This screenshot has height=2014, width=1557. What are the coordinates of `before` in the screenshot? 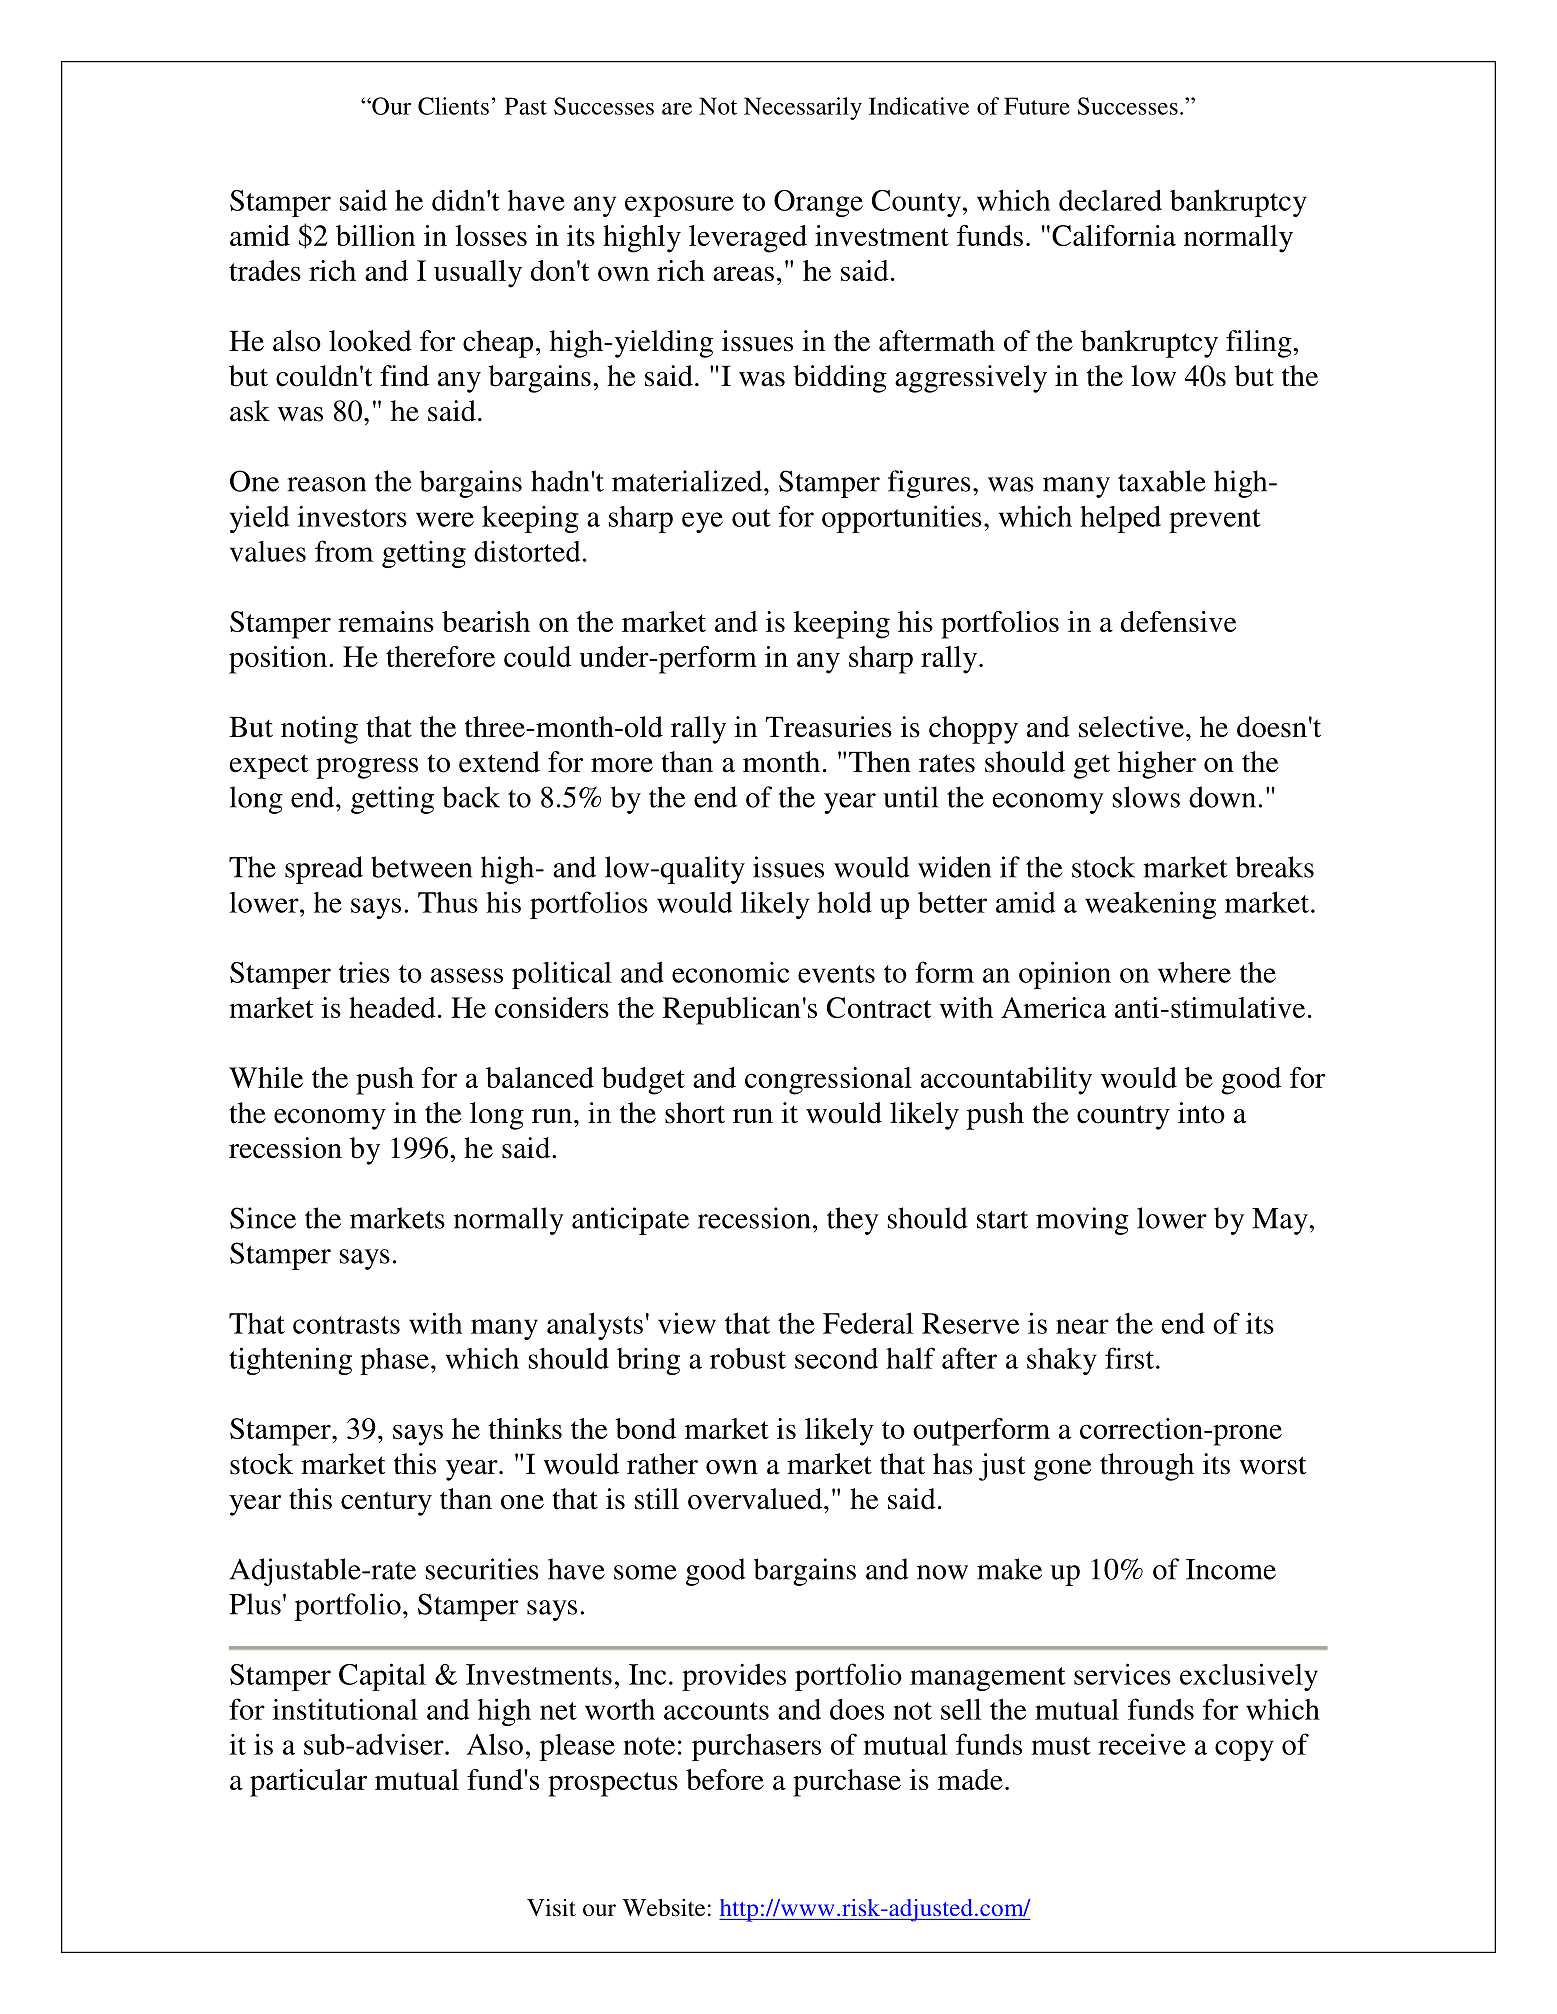 It's located at (725, 1779).
